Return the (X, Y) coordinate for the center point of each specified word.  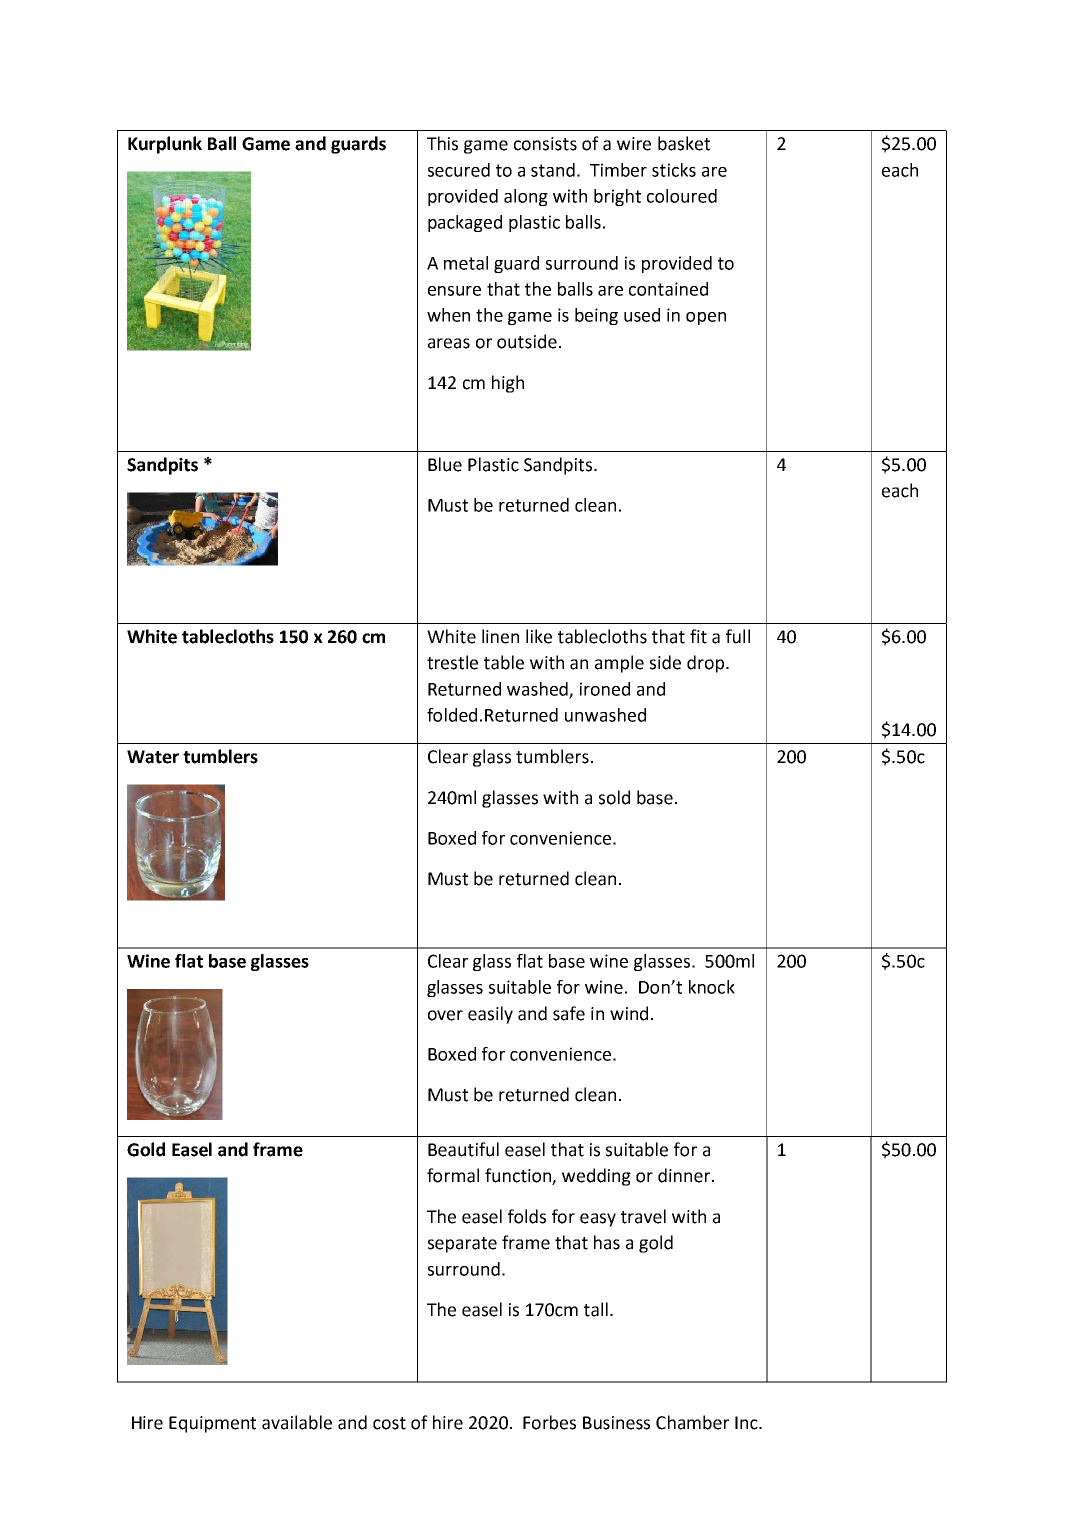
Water (153, 757)
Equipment (212, 1424)
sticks (674, 170)
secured (459, 170)
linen (500, 636)
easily (490, 1015)
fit (698, 636)
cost (389, 1423)
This (442, 143)
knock (712, 987)
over (445, 1015)
